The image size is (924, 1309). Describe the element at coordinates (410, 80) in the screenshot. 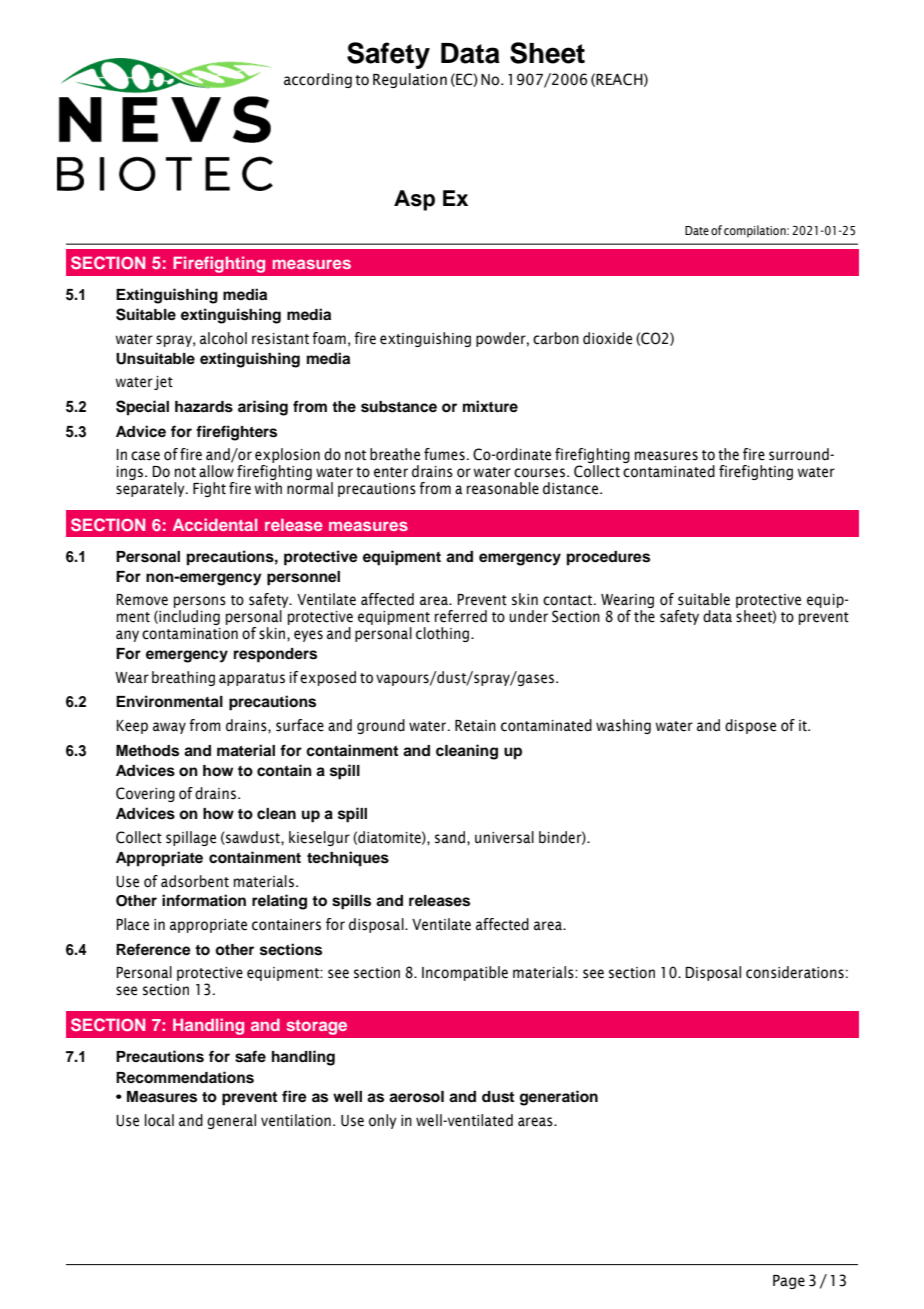

I see `Regulation` at that location.
